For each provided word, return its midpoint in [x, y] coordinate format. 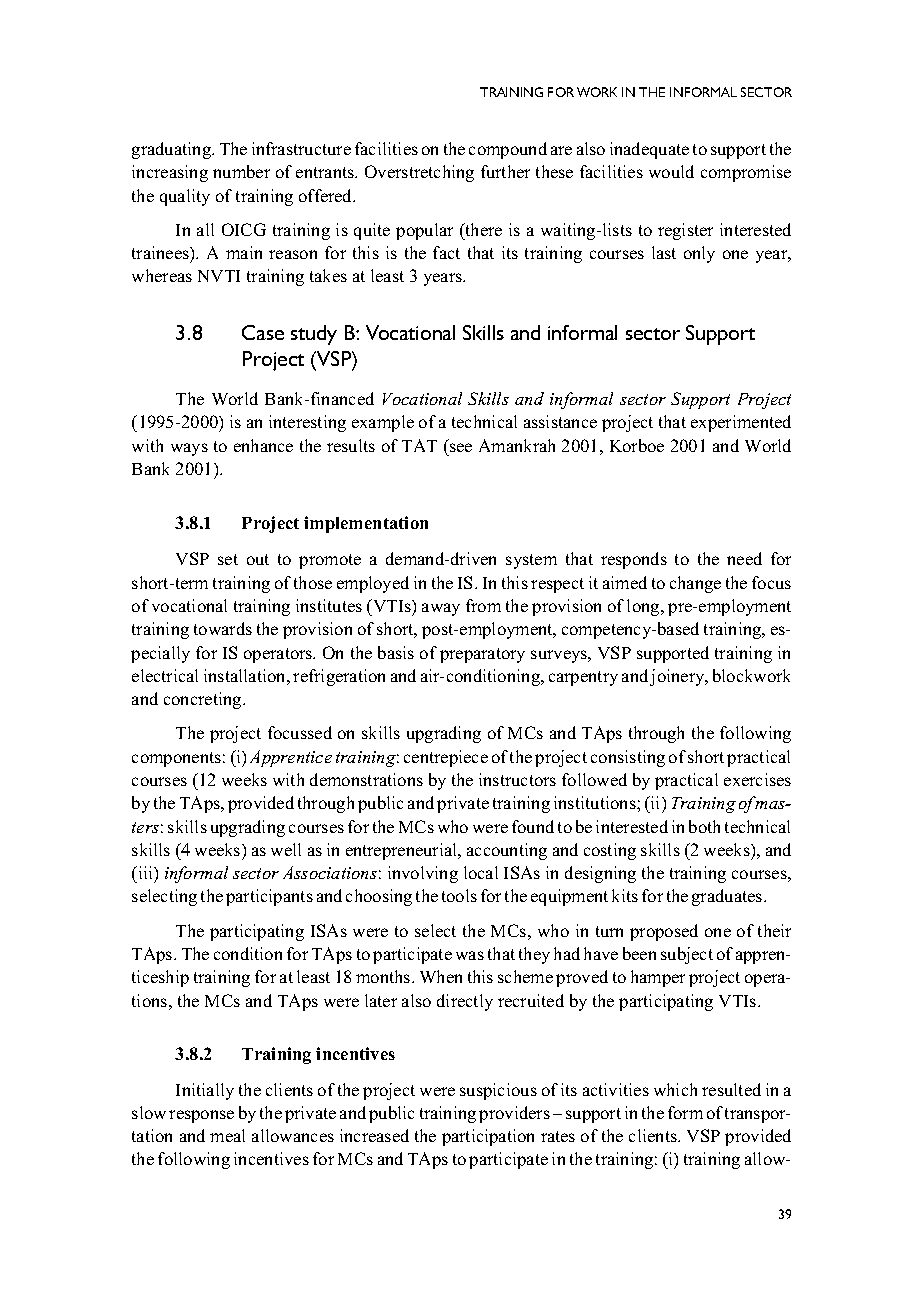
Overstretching [419, 173]
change [695, 584]
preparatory [482, 655]
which [675, 1089]
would [671, 171]
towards [223, 628]
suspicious [498, 1091]
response [201, 1116]
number [241, 171]
